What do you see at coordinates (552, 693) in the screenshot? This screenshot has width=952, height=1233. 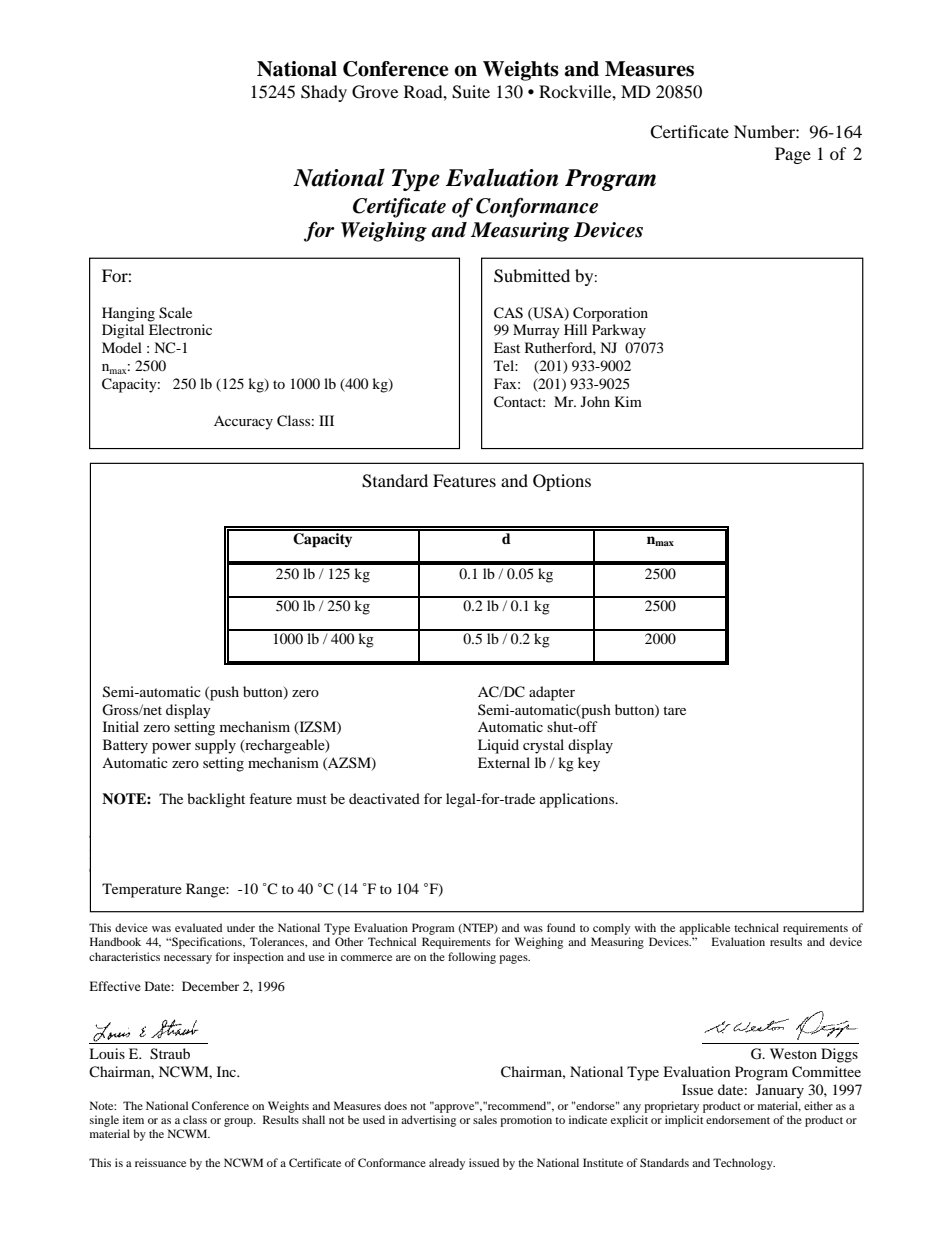 I see `adapter` at bounding box center [552, 693].
